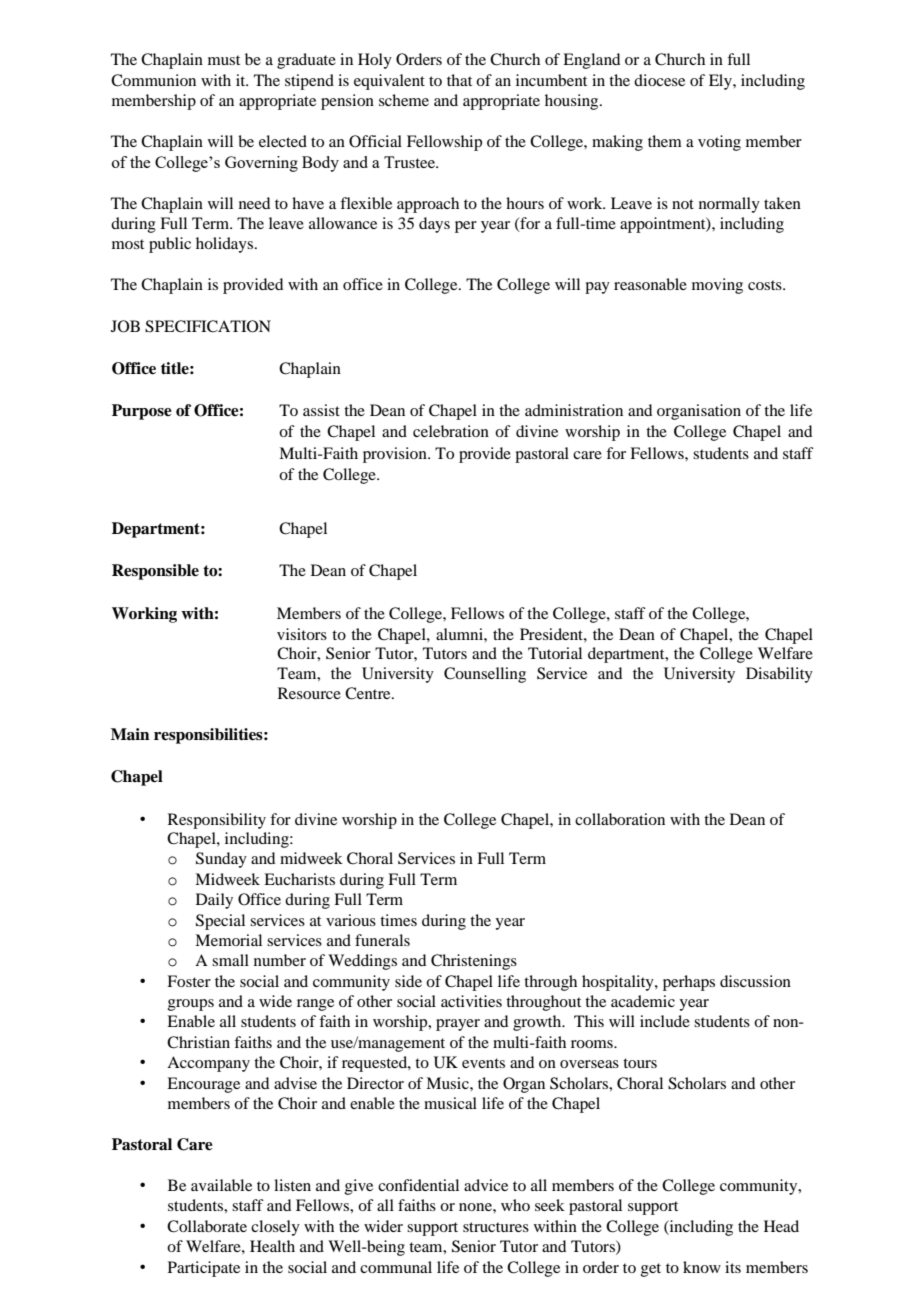  I want to click on structures, so click(496, 1227).
